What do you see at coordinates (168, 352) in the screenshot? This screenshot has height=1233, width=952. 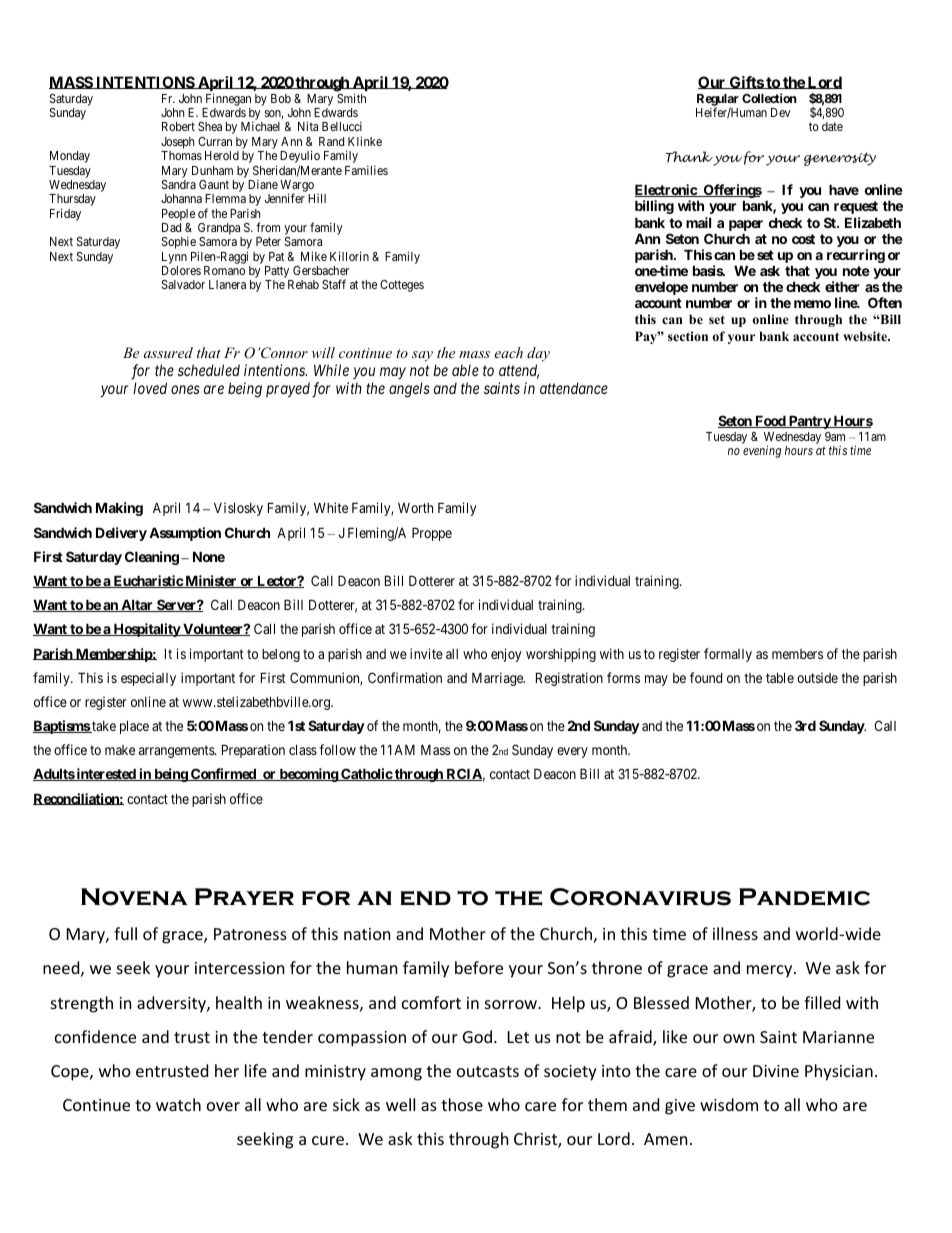 I see `assured` at bounding box center [168, 352].
